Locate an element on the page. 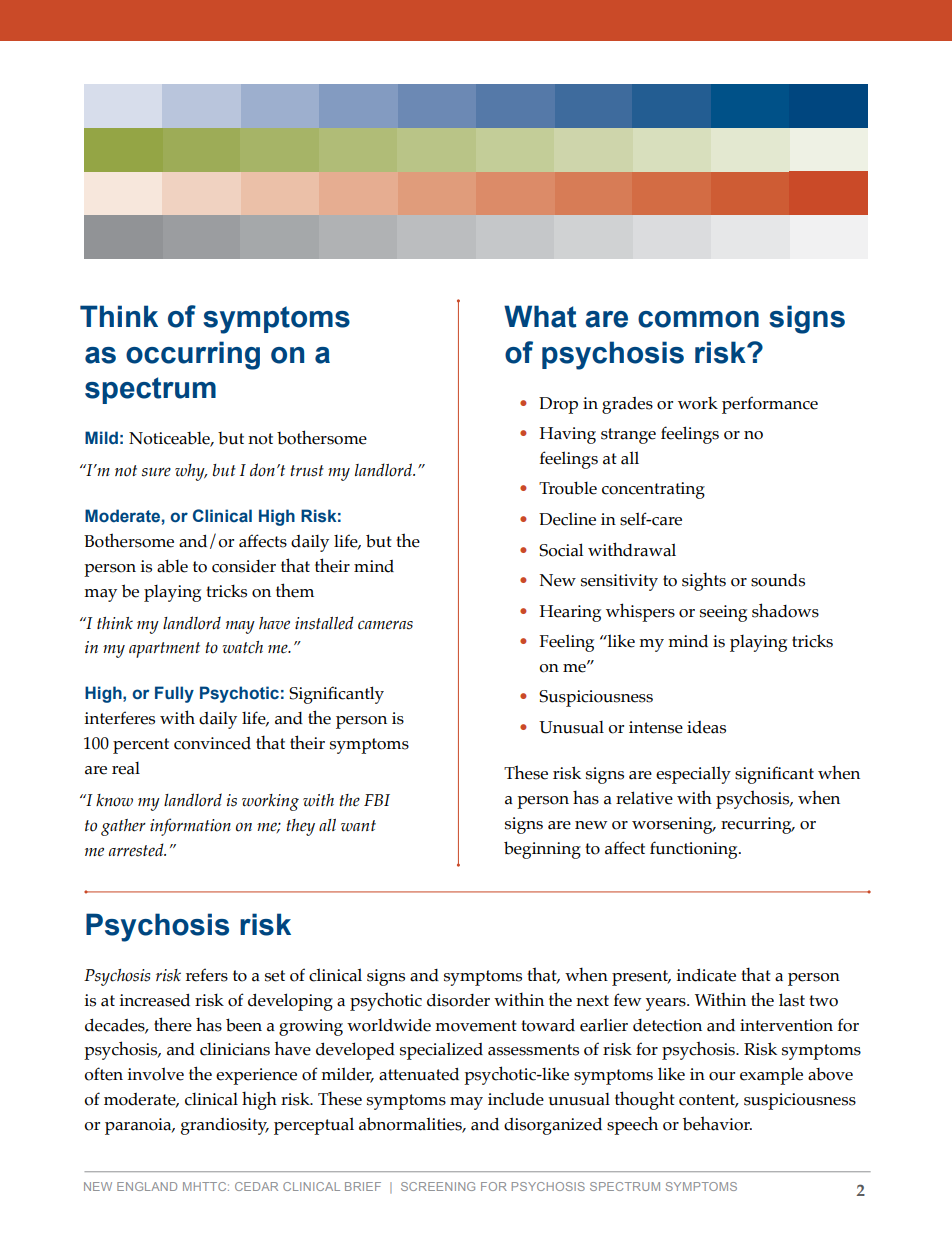 The image size is (952, 1233). common is located at coordinates (698, 319).
